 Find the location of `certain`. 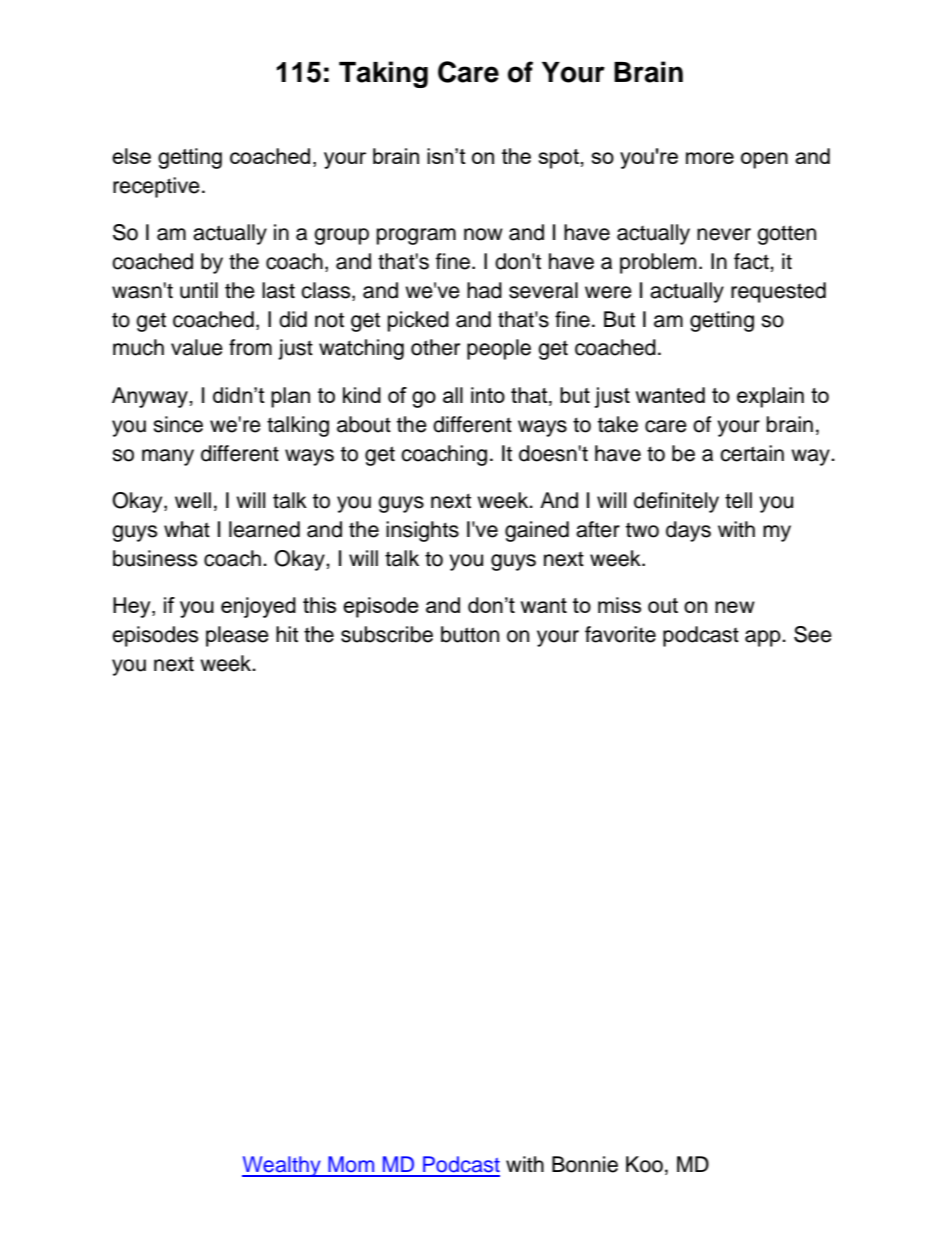

certain is located at coordinates (752, 453).
